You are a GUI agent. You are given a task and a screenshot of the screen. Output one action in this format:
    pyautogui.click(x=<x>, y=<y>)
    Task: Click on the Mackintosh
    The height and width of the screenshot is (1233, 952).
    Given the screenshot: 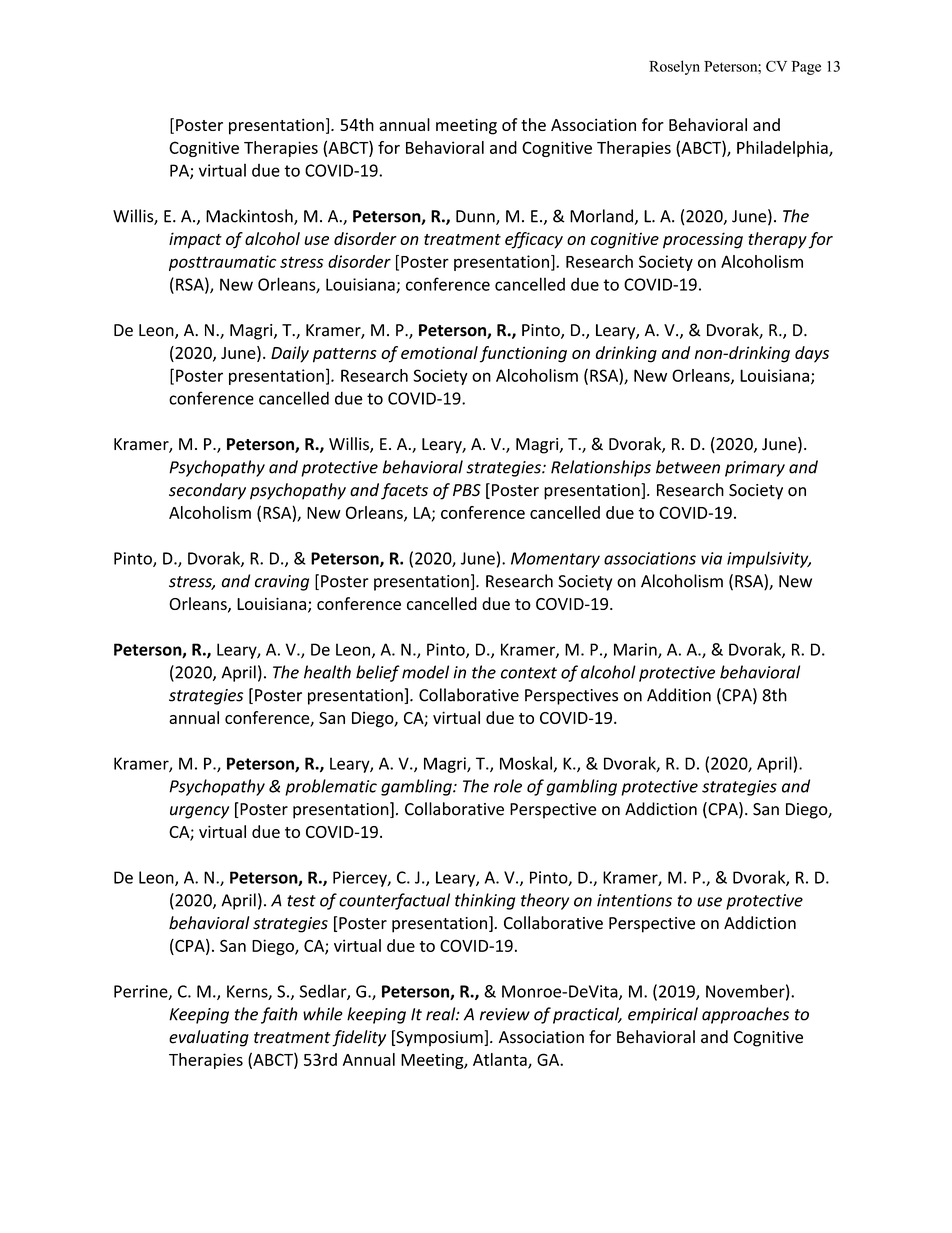 What is the action you would take?
    pyautogui.click(x=250, y=217)
